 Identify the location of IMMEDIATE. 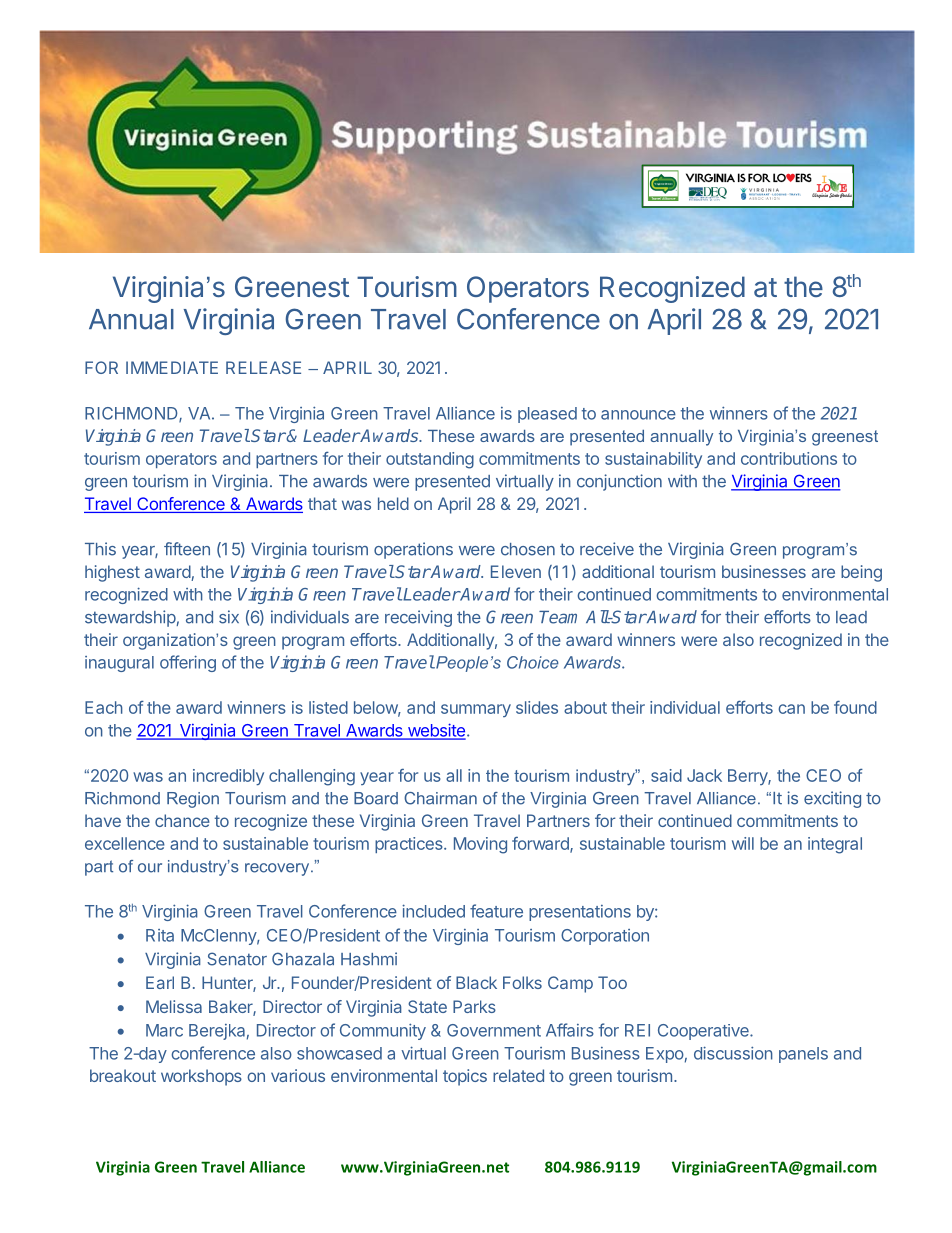
(172, 367).
